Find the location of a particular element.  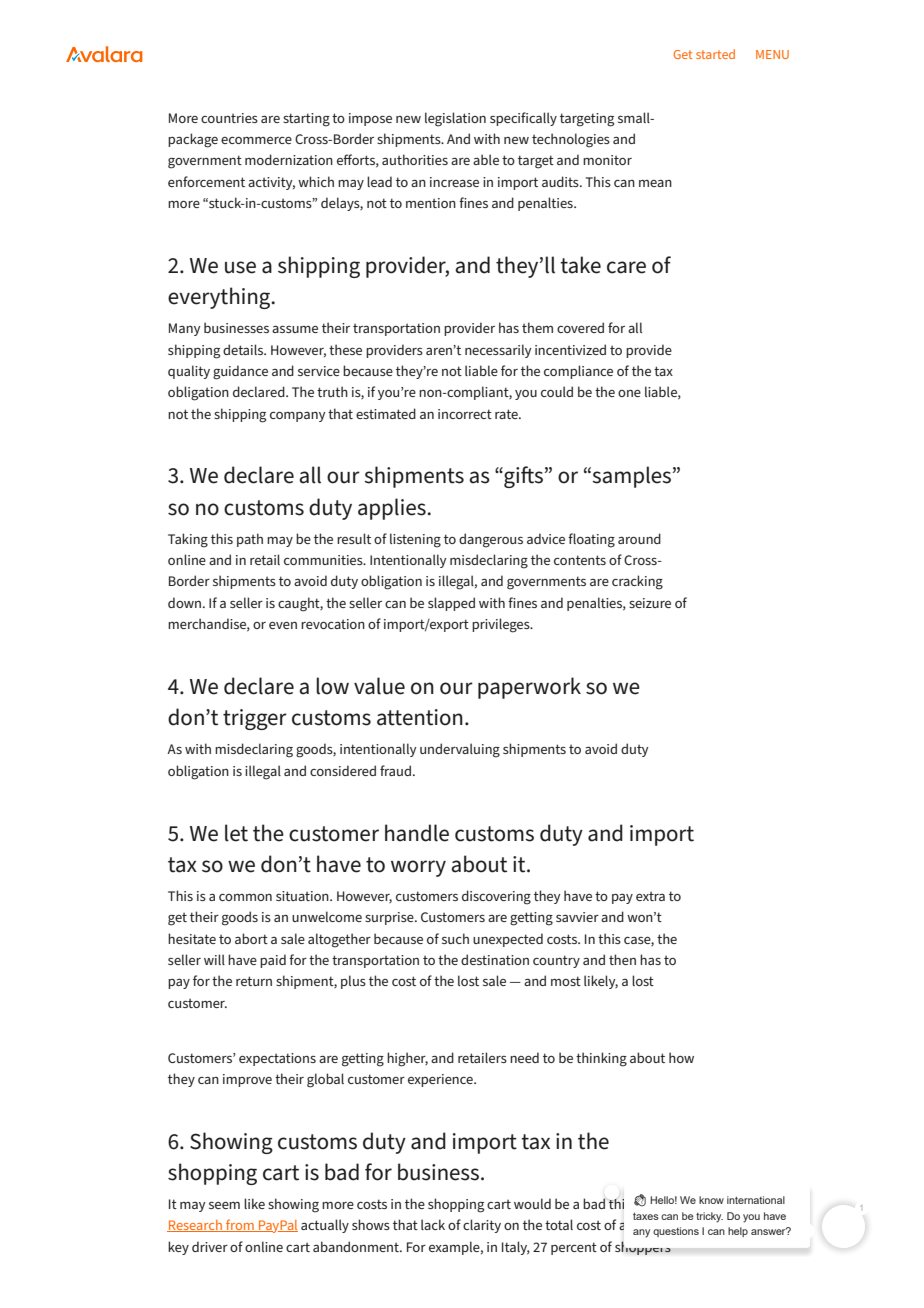

seizure is located at coordinates (650, 603).
